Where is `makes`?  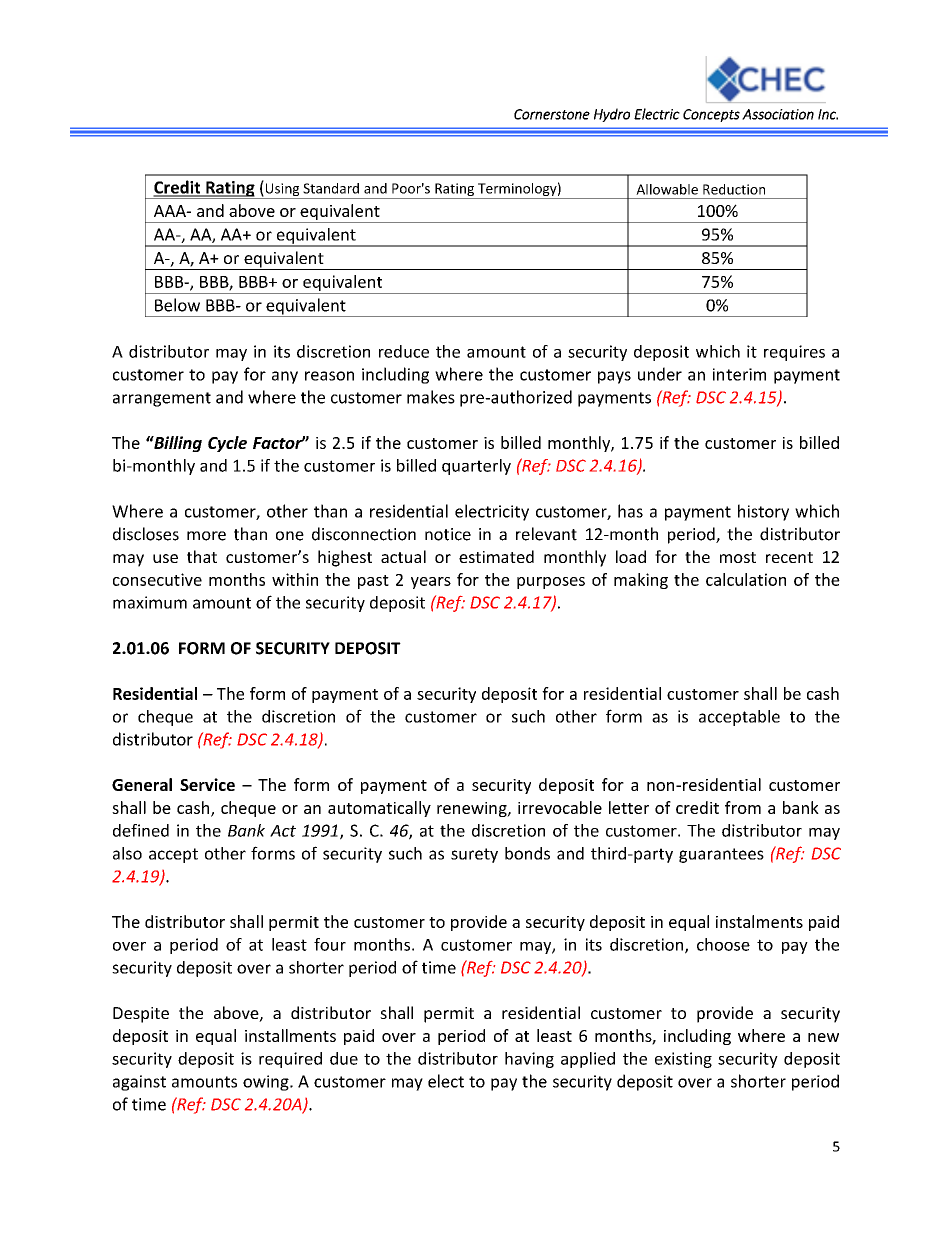 makes is located at coordinates (431, 397).
